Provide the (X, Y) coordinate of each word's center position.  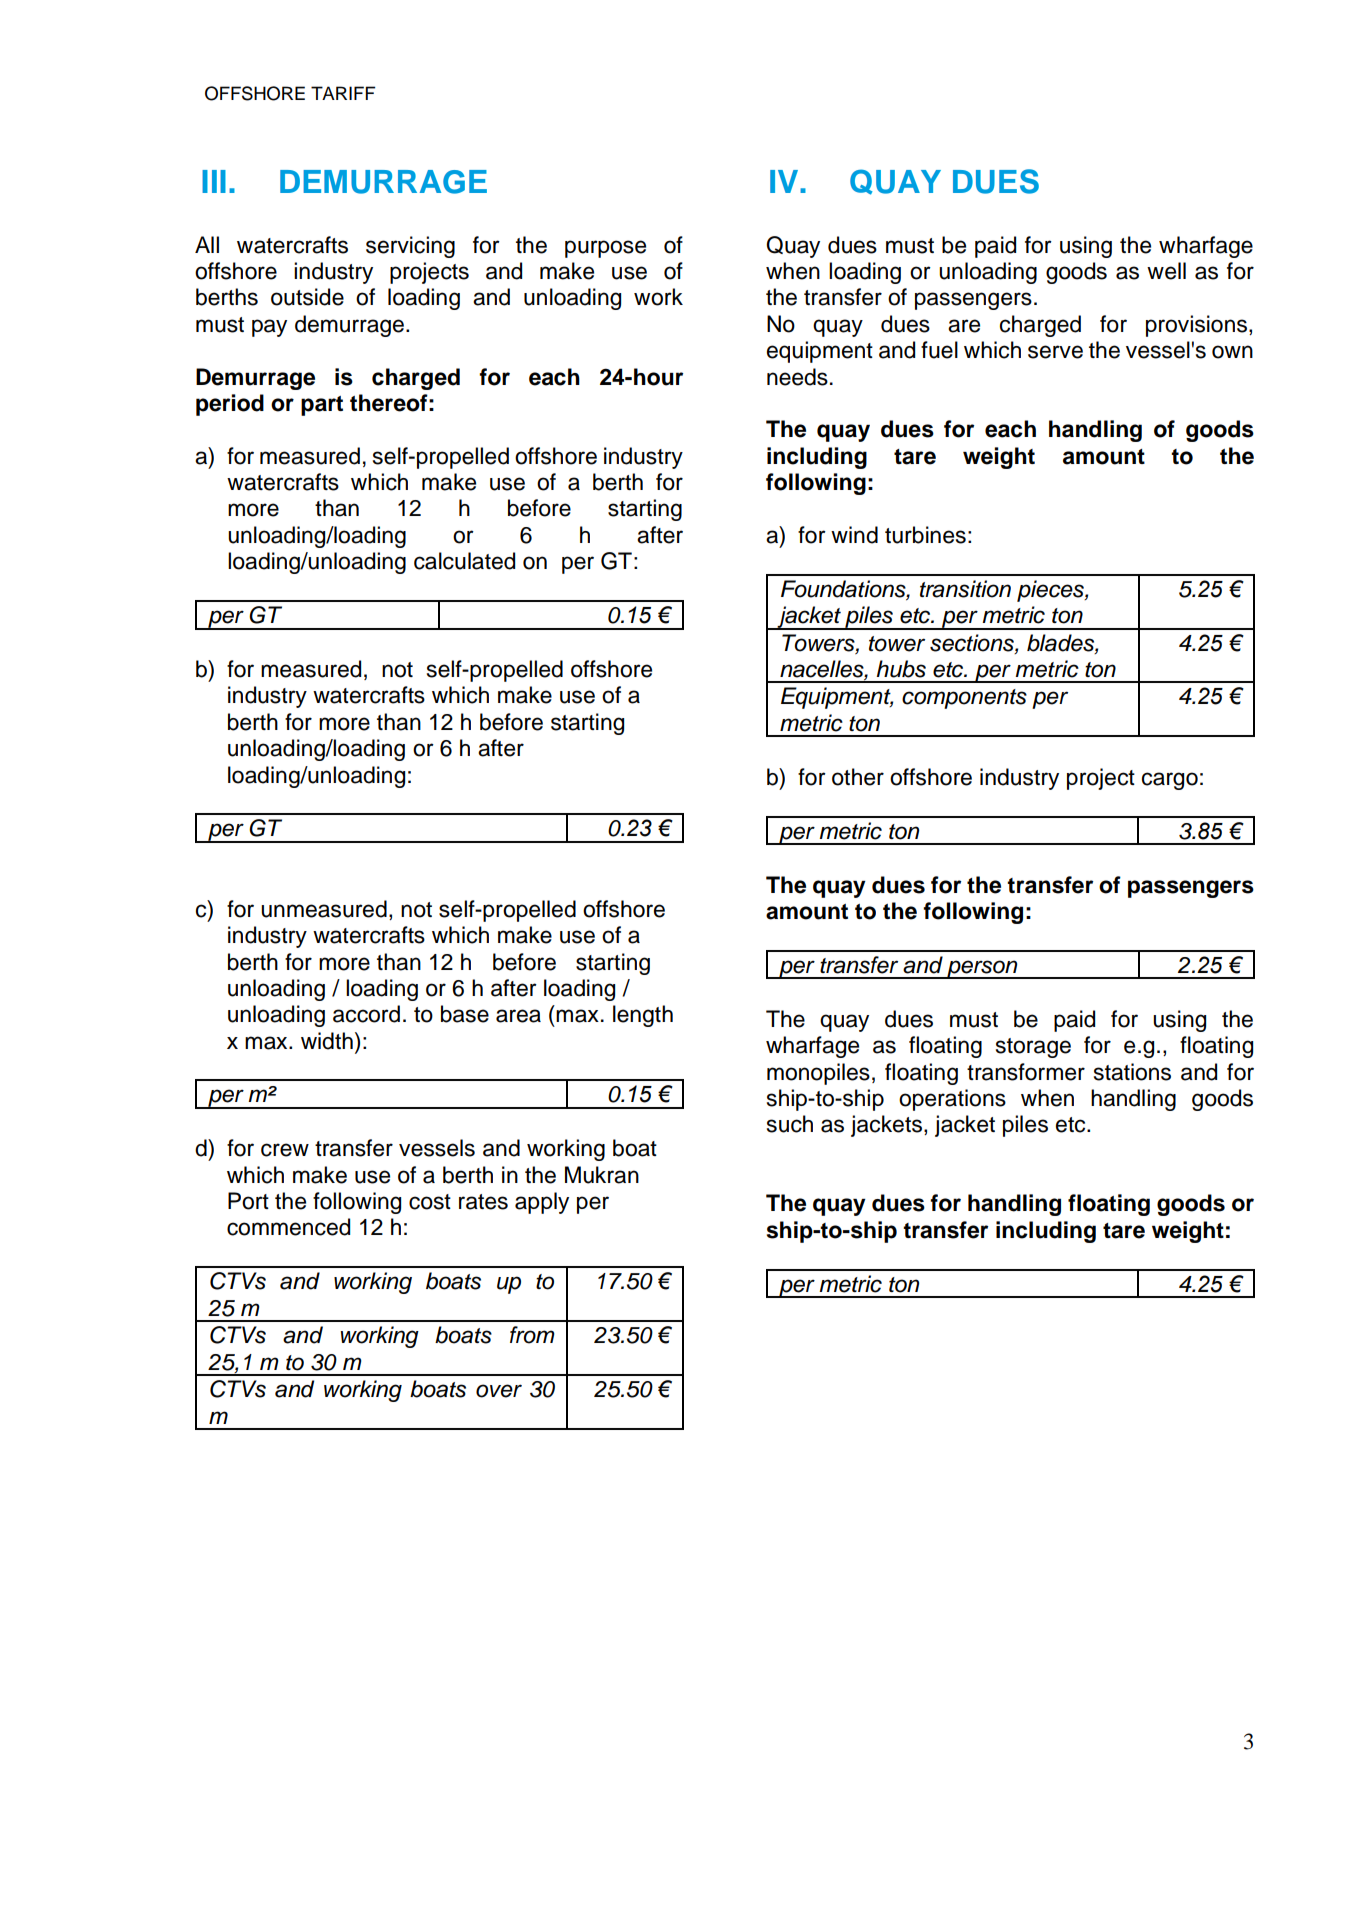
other (858, 777)
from (532, 1335)
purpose (605, 249)
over (499, 1391)
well (1166, 271)
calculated (464, 561)
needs (797, 377)
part (322, 406)
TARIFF (343, 93)
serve (1055, 352)
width (327, 1041)
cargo (1170, 781)
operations (952, 1100)
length (643, 1016)
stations (1132, 1072)
